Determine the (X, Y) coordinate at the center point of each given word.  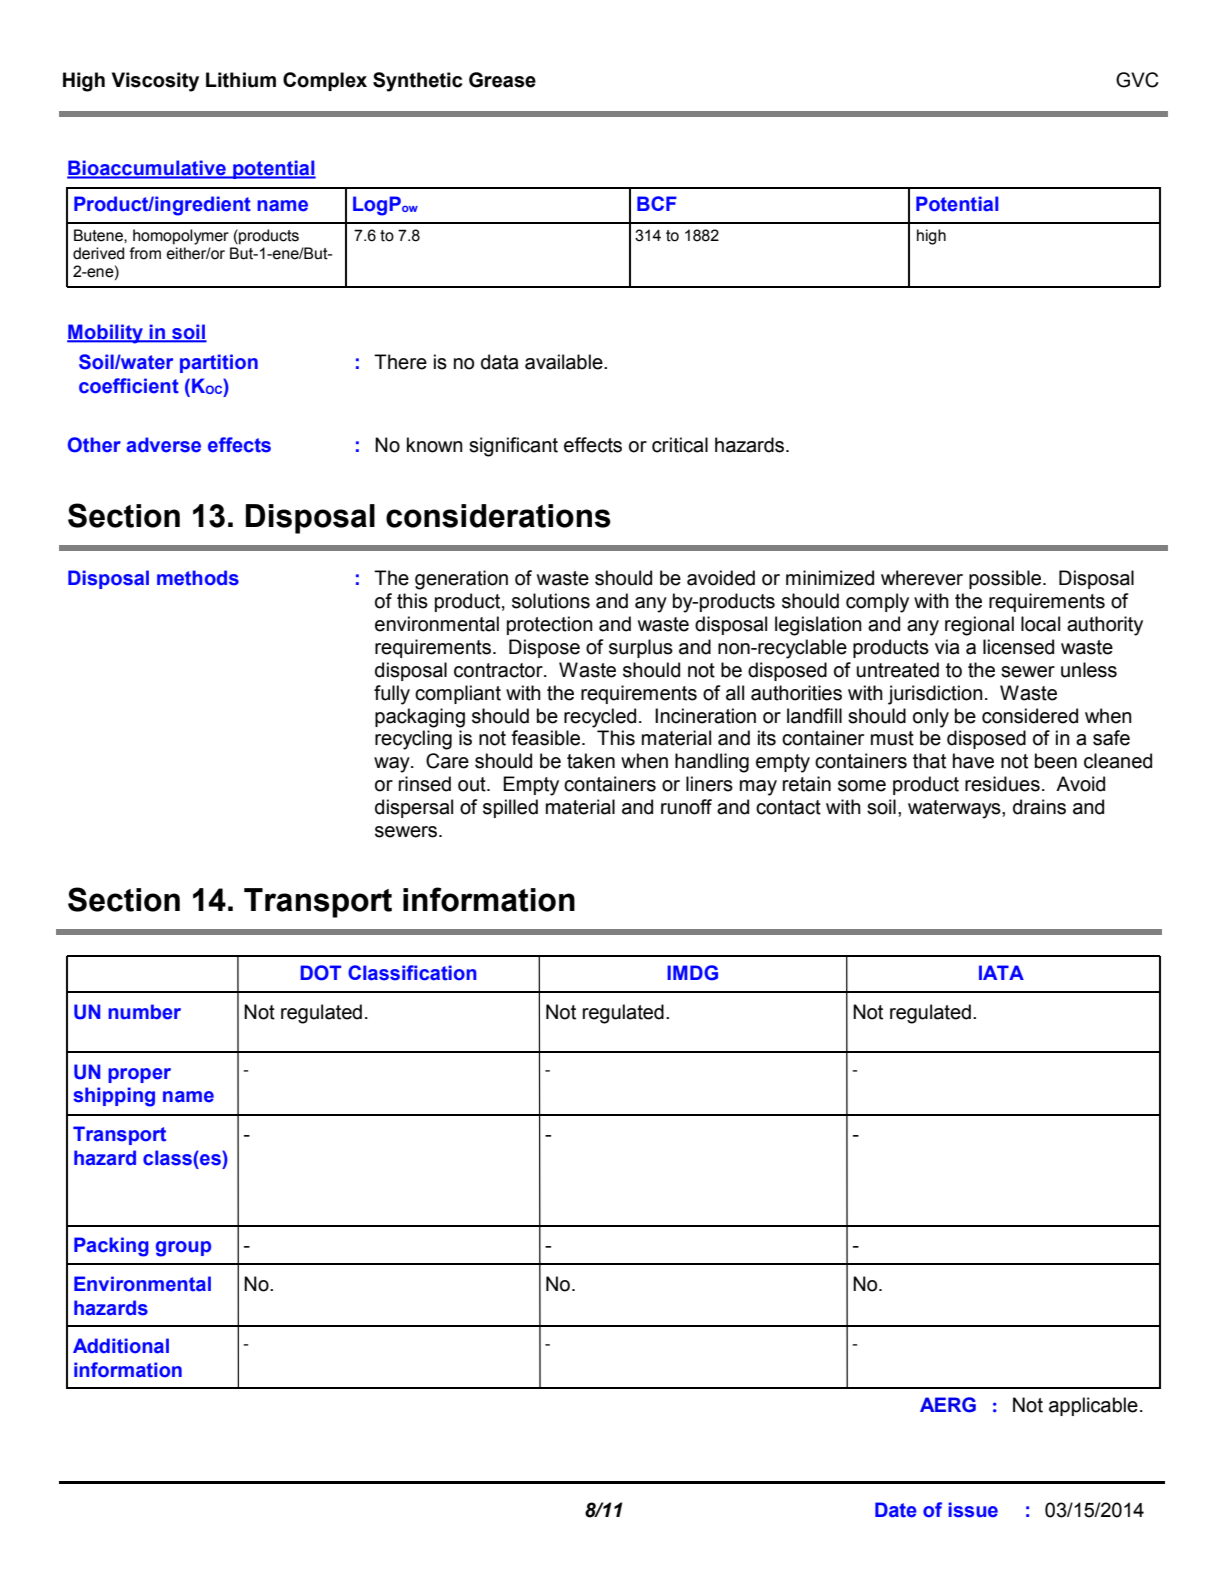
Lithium (241, 80)
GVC (1137, 80)
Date (896, 1510)
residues (1002, 784)
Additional (121, 1346)
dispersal (414, 808)
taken (591, 761)
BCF (657, 203)
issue (973, 1510)
